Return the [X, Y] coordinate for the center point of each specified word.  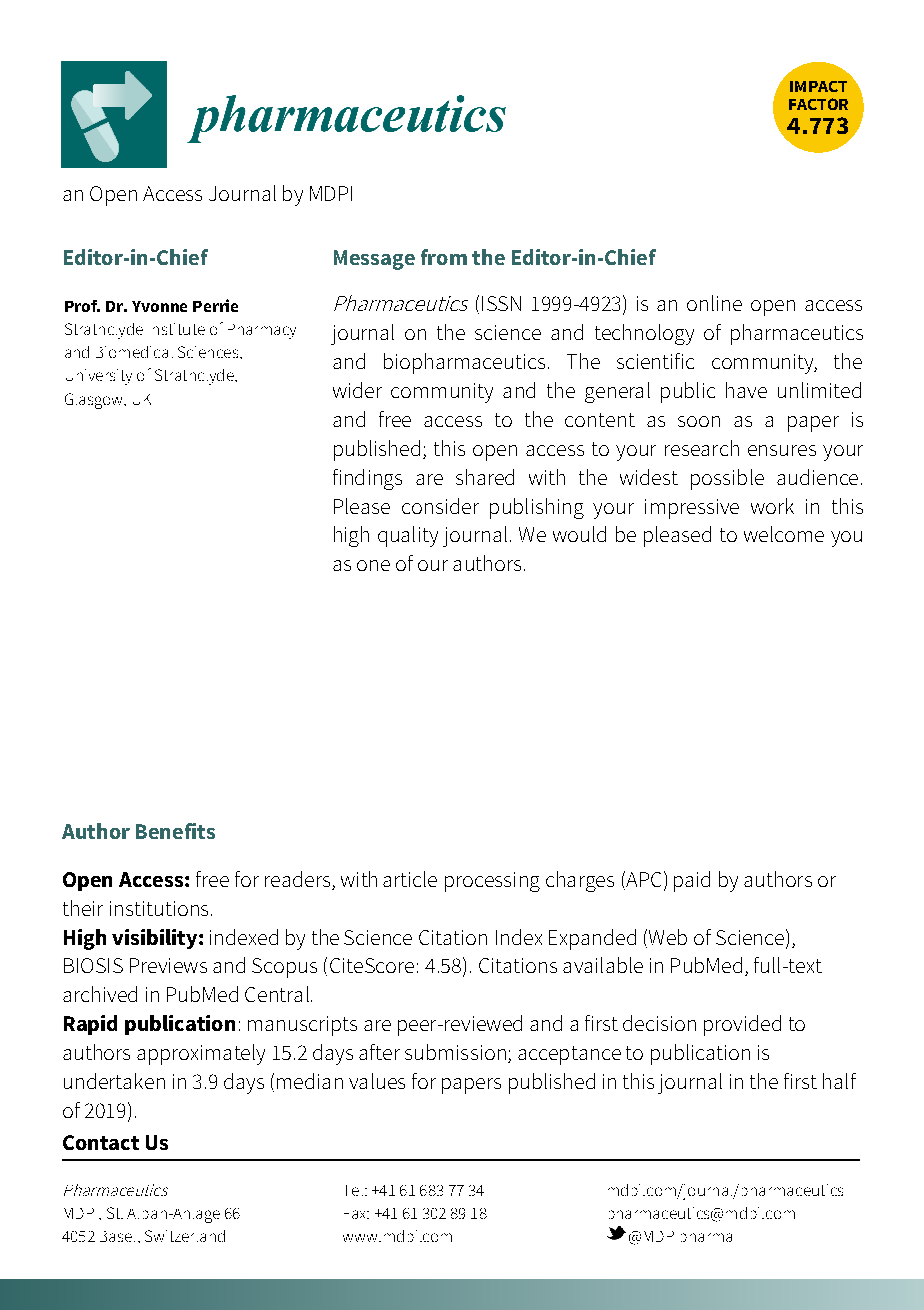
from [444, 257]
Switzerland [185, 1236]
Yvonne [159, 306]
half [839, 1081]
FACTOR [818, 104]
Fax [356, 1214]
